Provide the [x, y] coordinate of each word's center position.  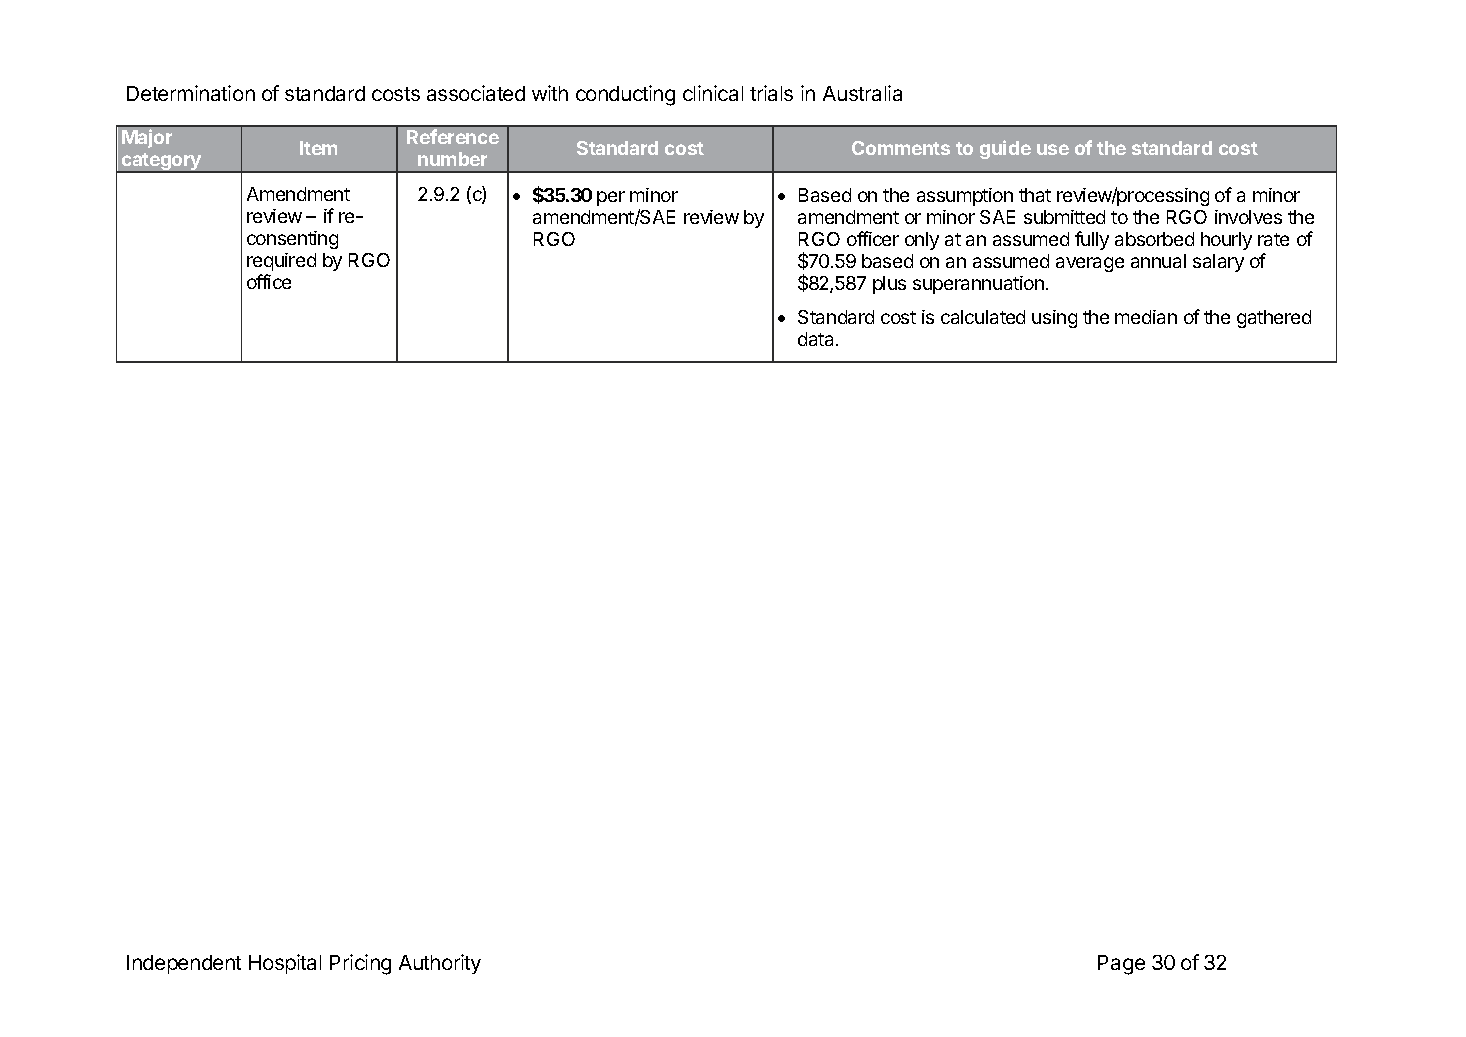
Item [318, 148]
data [817, 339]
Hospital [285, 964]
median [1146, 317]
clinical [713, 93]
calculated [983, 317]
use [1053, 149]
